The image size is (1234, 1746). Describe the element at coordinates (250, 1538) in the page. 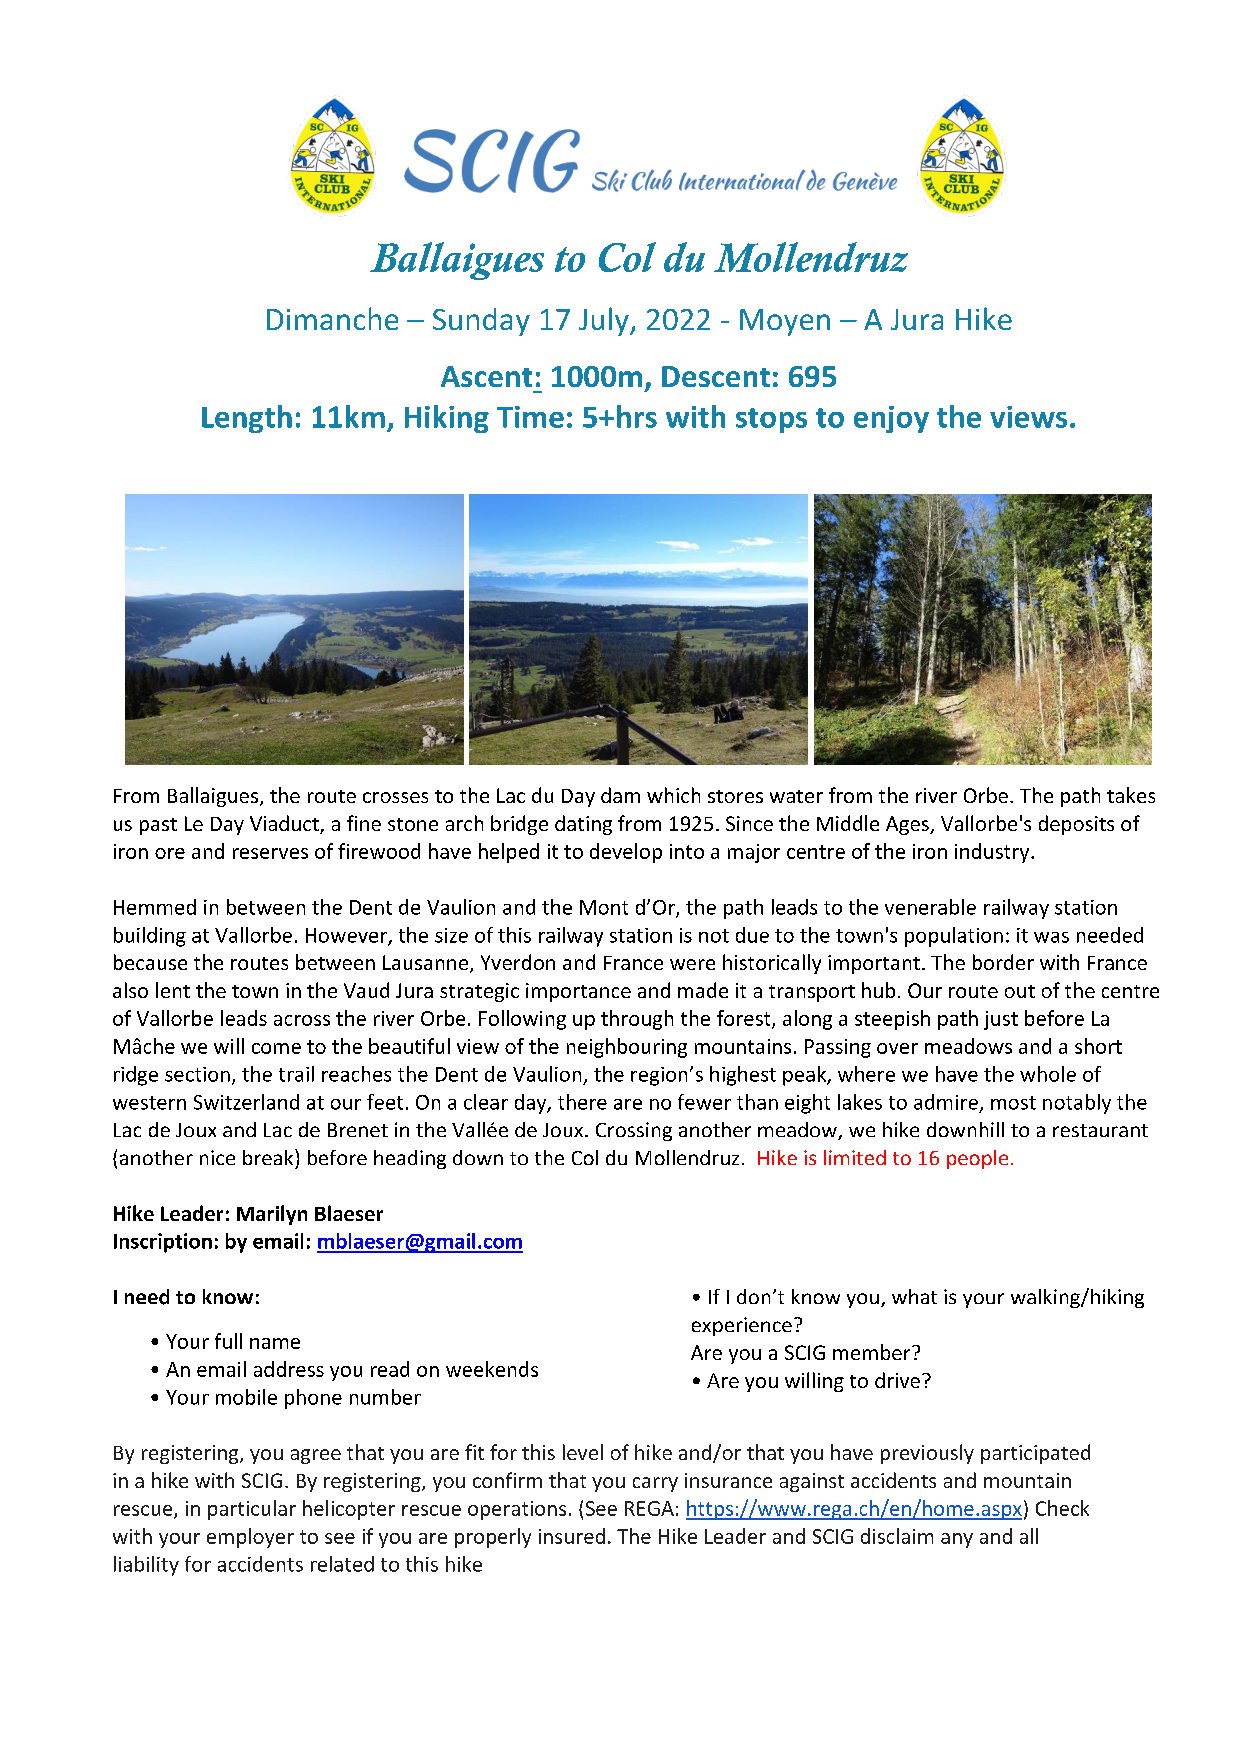

I see `employer` at that location.
